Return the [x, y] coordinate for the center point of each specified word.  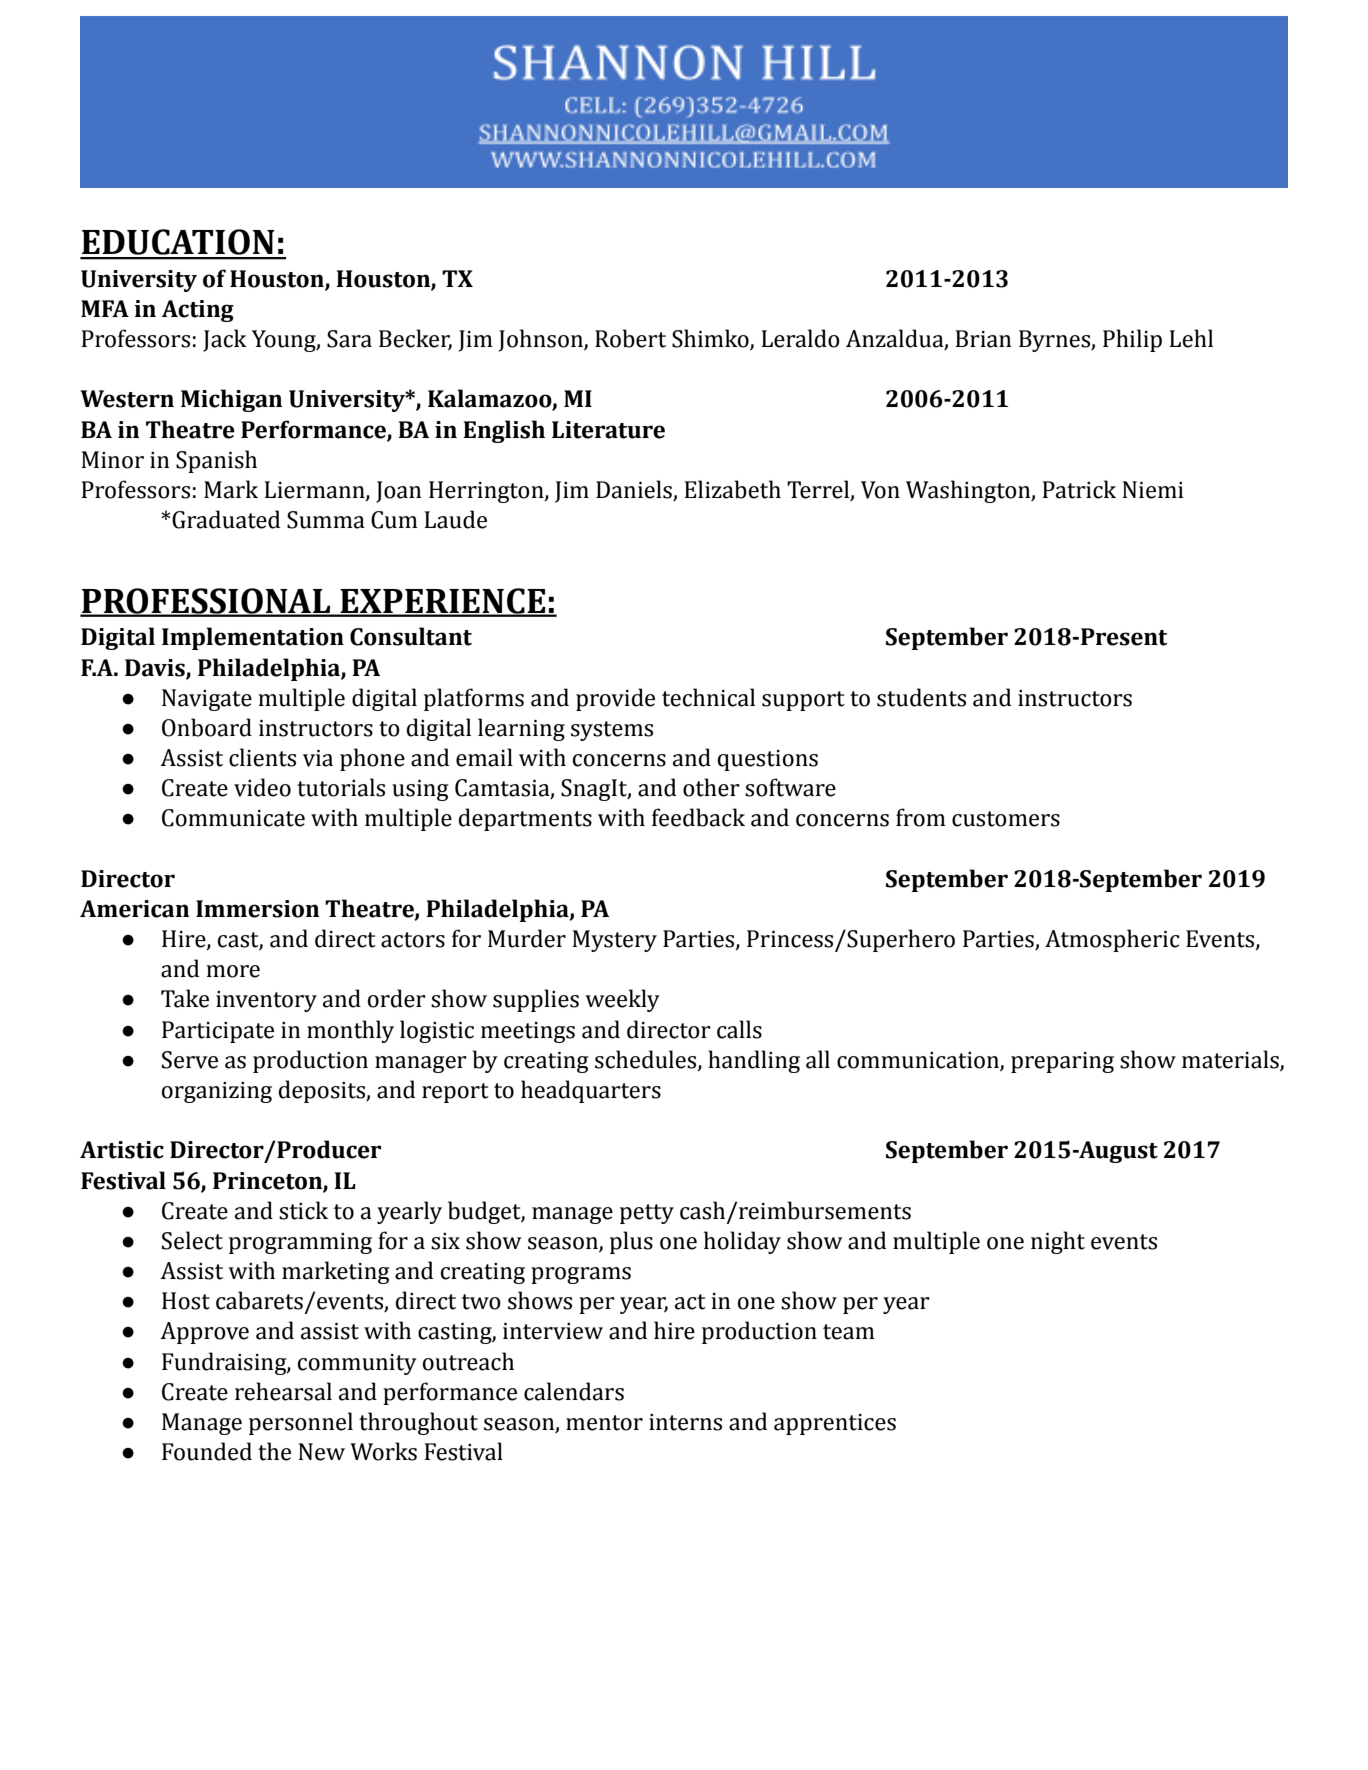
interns [685, 1422]
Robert [630, 338]
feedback [698, 817]
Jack [225, 340]
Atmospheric [1112, 940]
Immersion [257, 909]
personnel [301, 1423]
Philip [1132, 340]
